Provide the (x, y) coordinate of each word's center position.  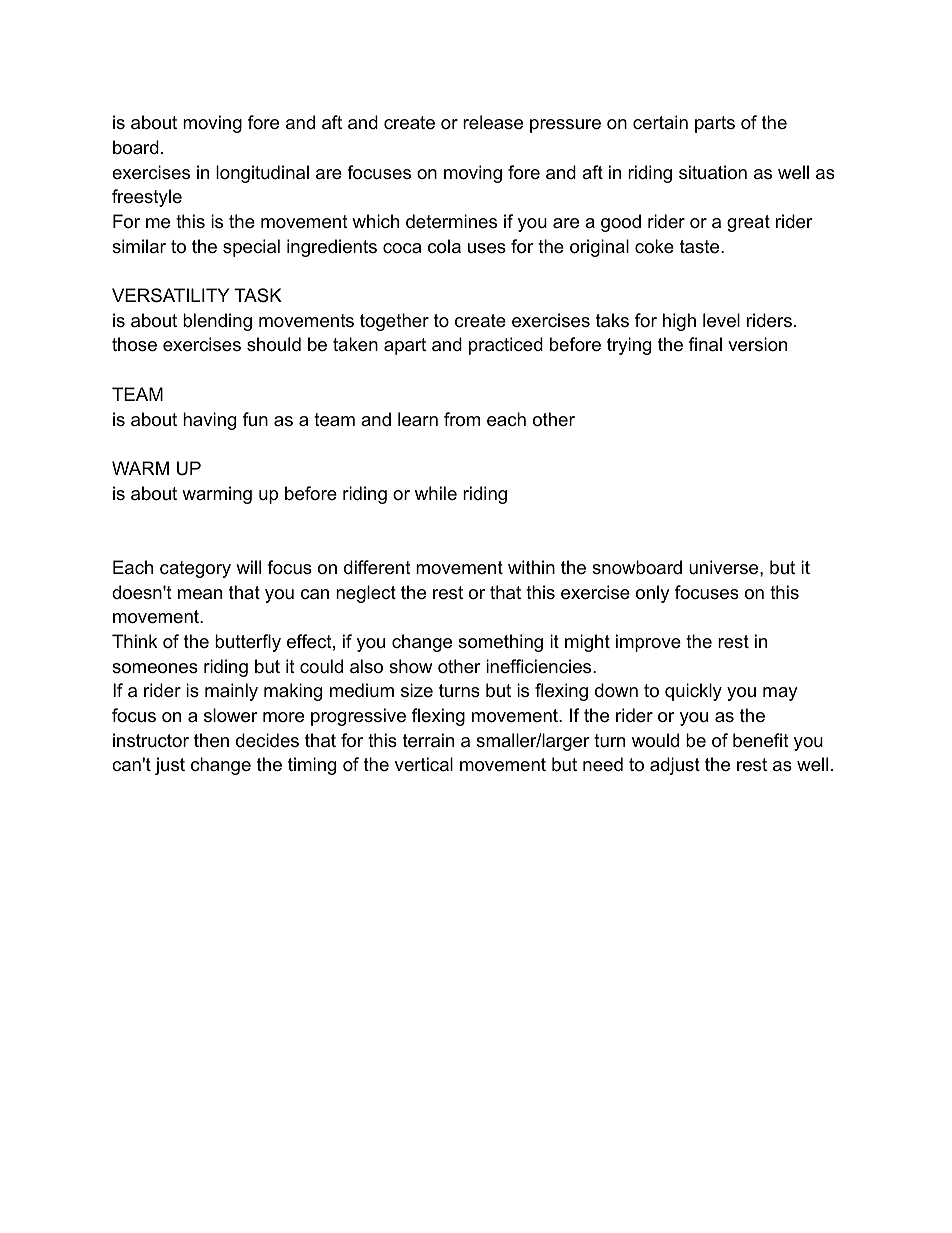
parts (715, 124)
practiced (506, 346)
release (493, 122)
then (211, 740)
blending (217, 322)
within (531, 567)
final (705, 344)
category (195, 569)
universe (725, 567)
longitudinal (262, 174)
